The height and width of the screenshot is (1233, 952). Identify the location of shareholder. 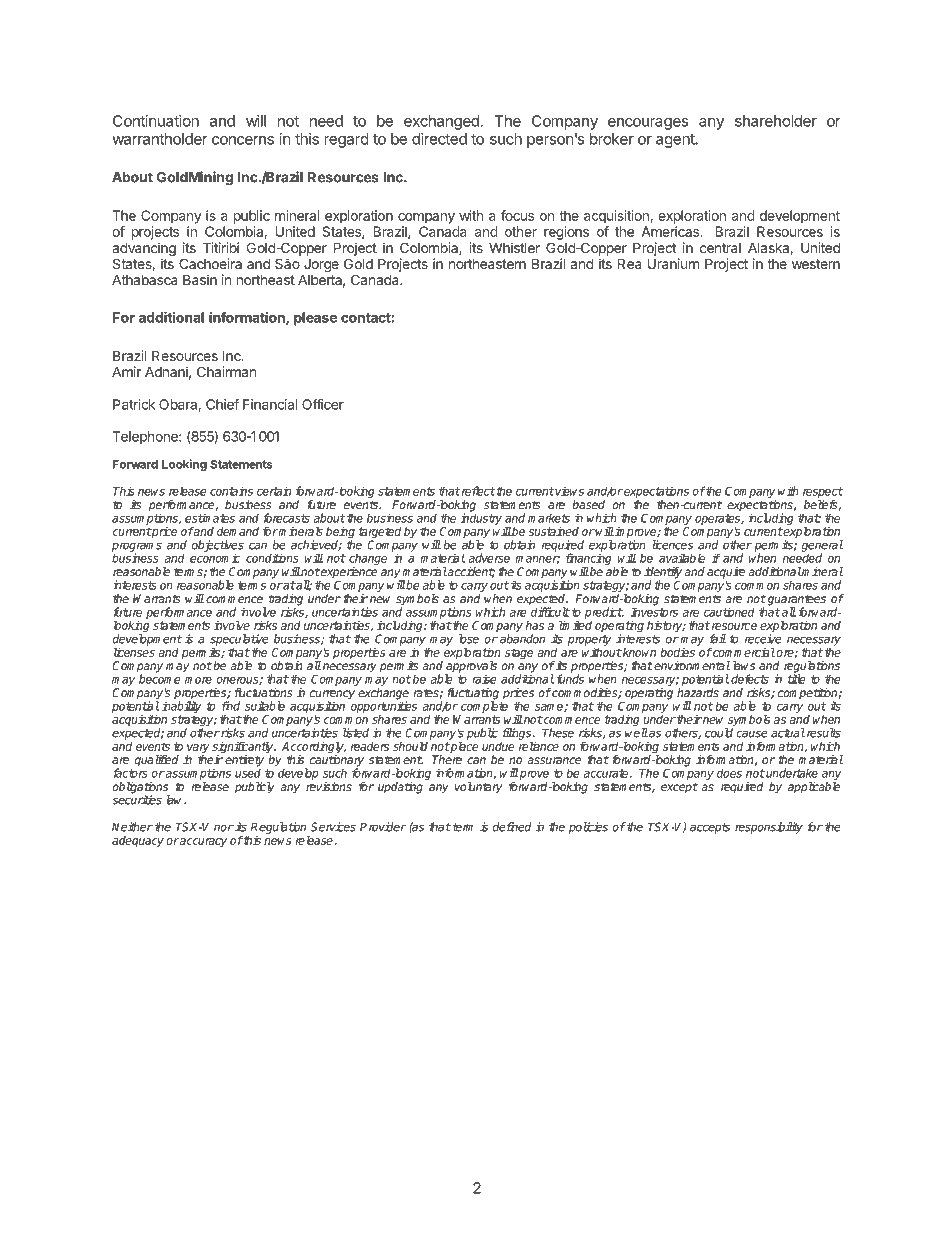
(776, 121).
